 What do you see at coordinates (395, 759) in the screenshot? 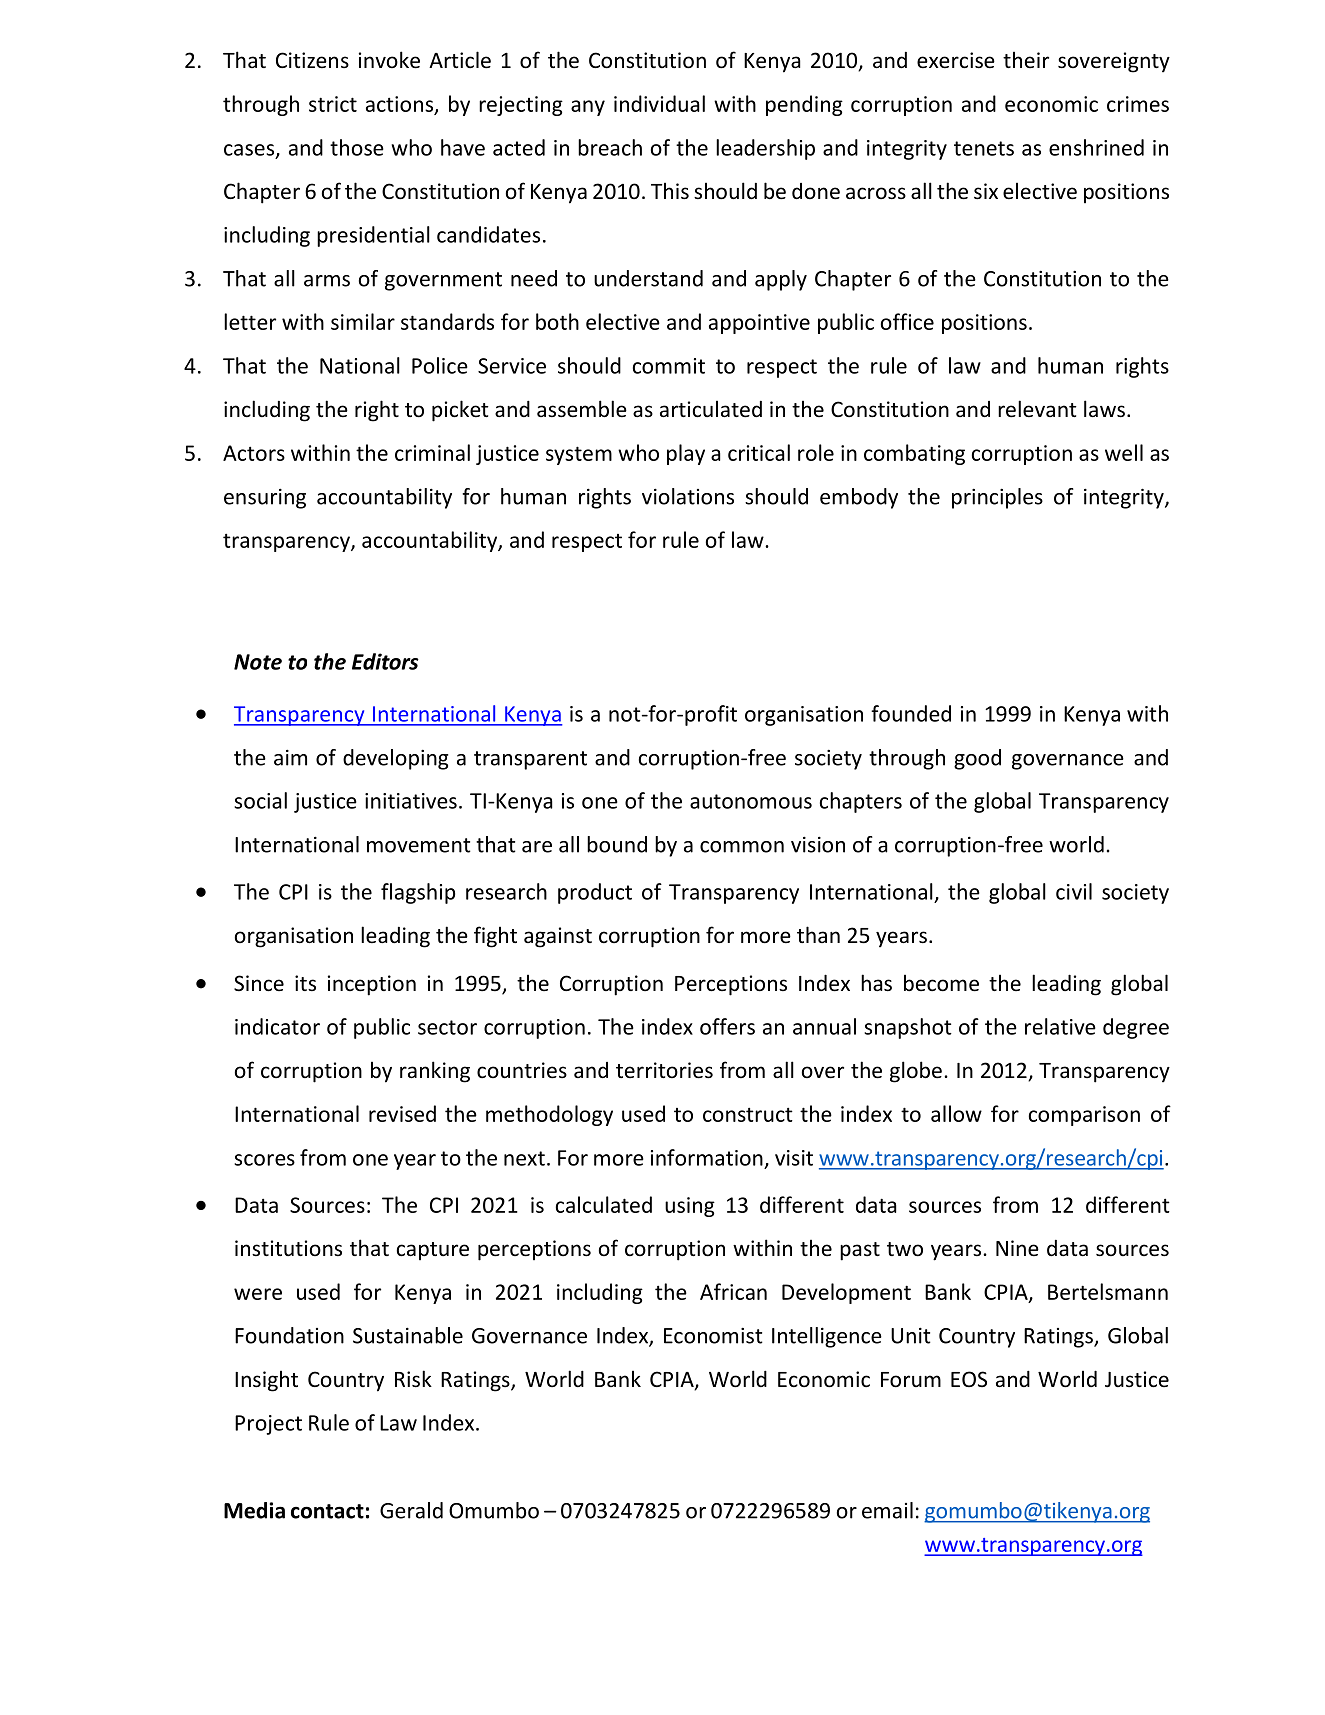
I see `developing` at bounding box center [395, 759].
